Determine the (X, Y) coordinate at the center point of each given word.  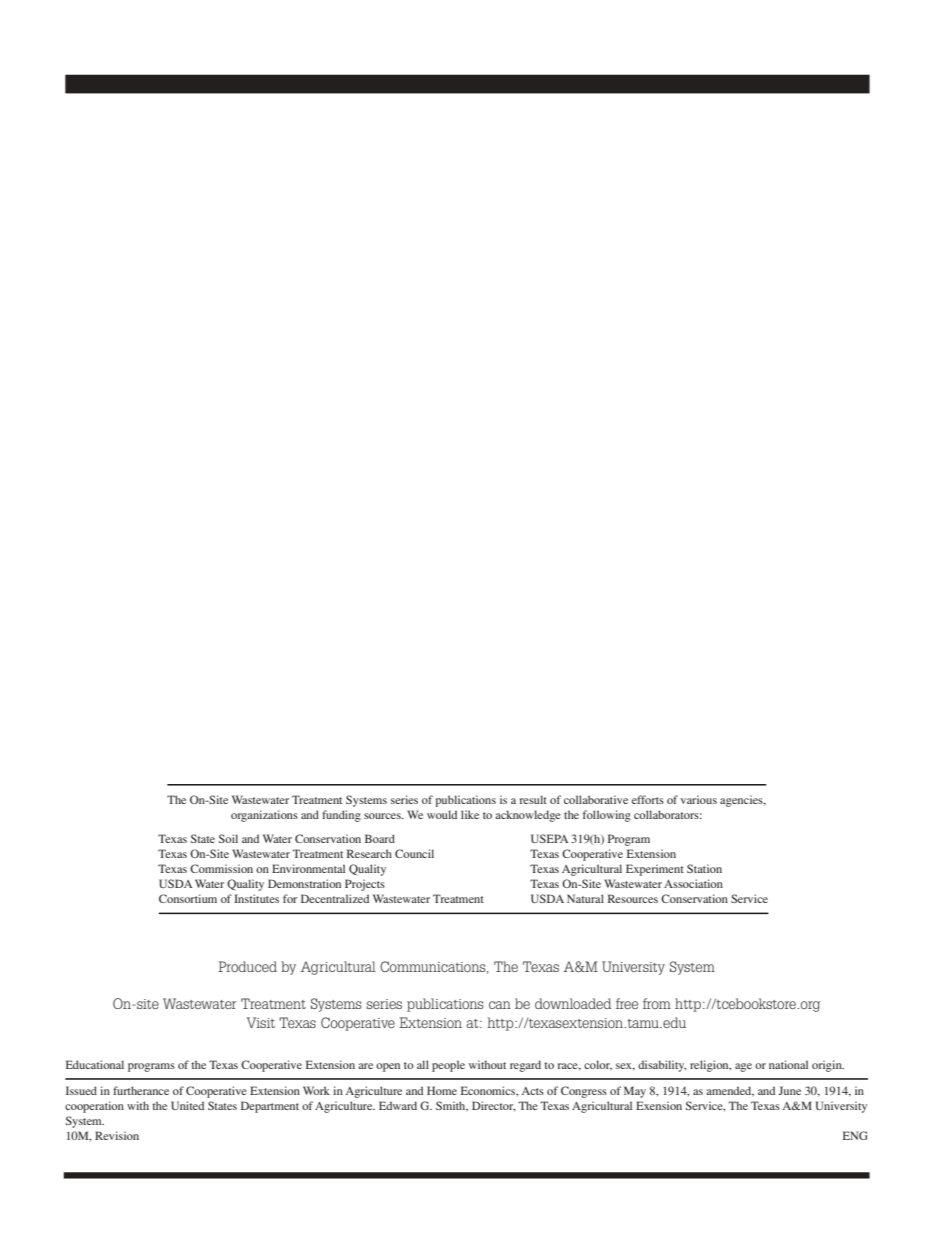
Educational (95, 1064)
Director (493, 1106)
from (657, 1003)
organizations (264, 816)
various (699, 799)
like (470, 814)
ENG (855, 1135)
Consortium (188, 898)
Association (693, 883)
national (788, 1064)
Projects (365, 885)
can (500, 1005)
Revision (117, 1135)
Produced (247, 966)
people (448, 1066)
